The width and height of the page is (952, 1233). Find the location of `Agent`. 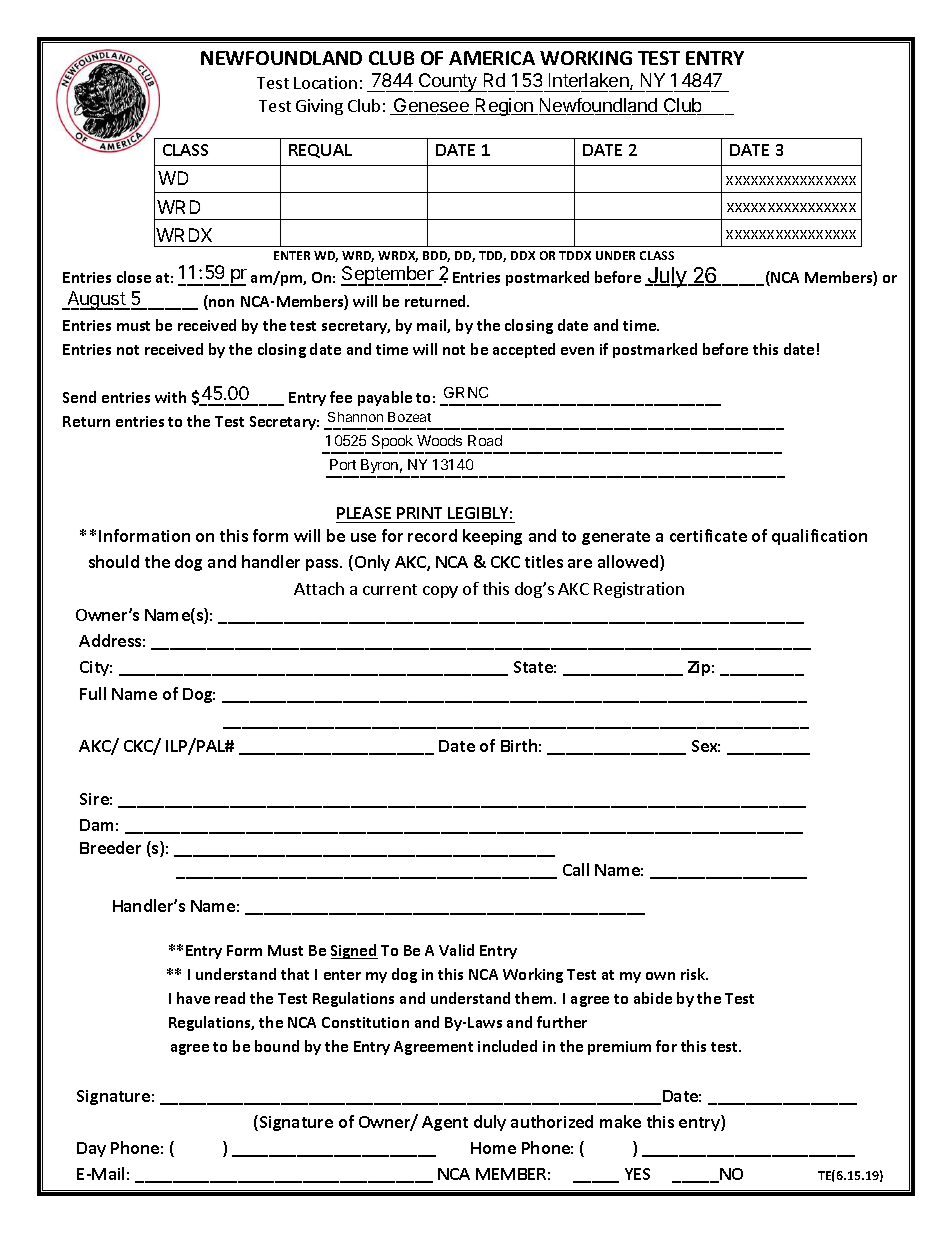

Agent is located at coordinates (445, 1123).
